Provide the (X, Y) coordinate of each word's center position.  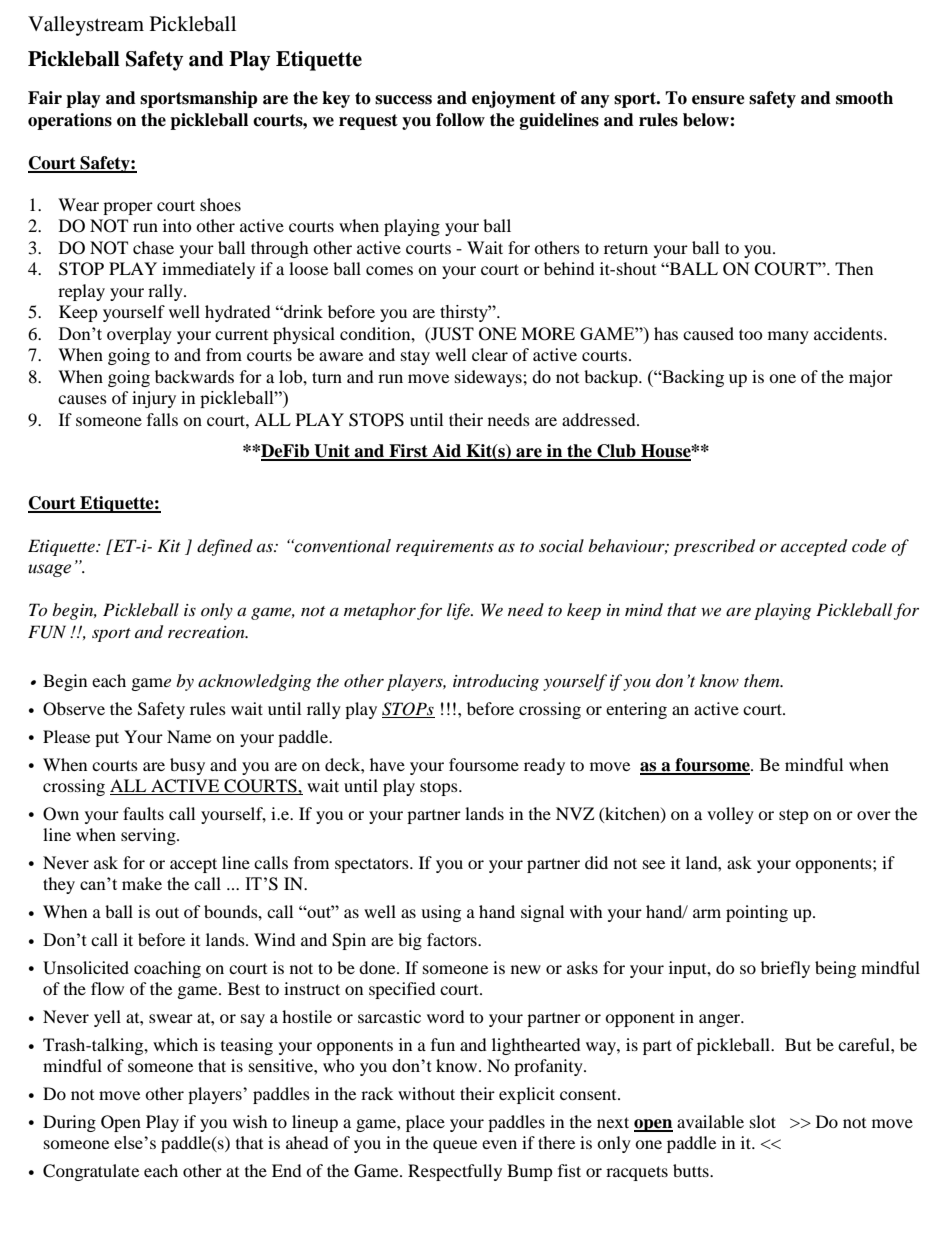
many (788, 337)
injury (154, 399)
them (763, 680)
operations (70, 121)
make (142, 883)
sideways (489, 378)
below (707, 120)
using (441, 913)
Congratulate (91, 1172)
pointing (757, 913)
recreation (207, 632)
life (459, 611)
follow (460, 120)
